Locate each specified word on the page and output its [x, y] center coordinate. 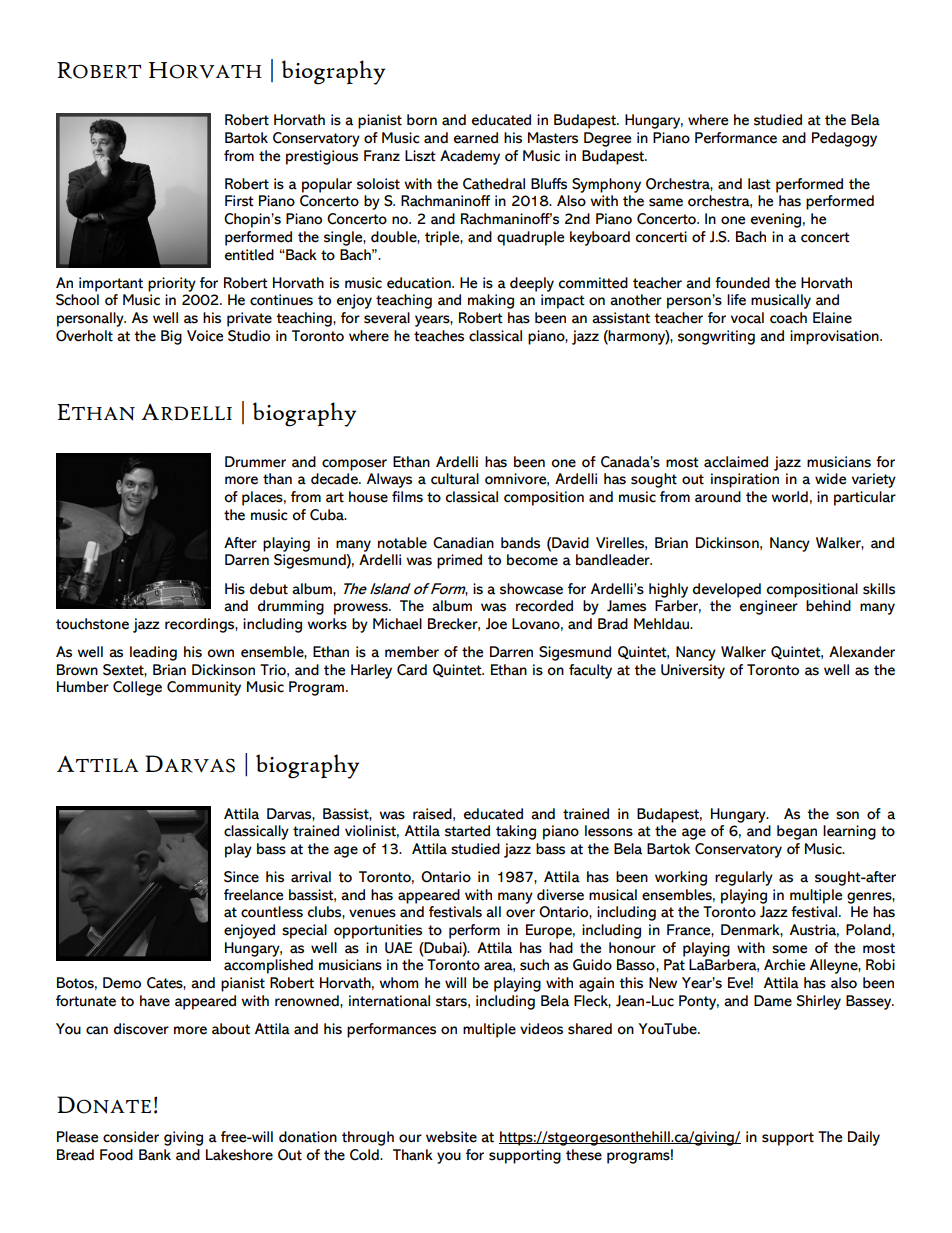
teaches [439, 336]
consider [131, 1137]
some [789, 949]
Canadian [463, 543]
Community [204, 688]
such [534, 965]
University [693, 671]
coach [788, 318]
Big [171, 337]
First [239, 201]
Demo [122, 983]
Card [412, 670]
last [759, 184]
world [789, 497]
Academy [470, 157]
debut [269, 589]
